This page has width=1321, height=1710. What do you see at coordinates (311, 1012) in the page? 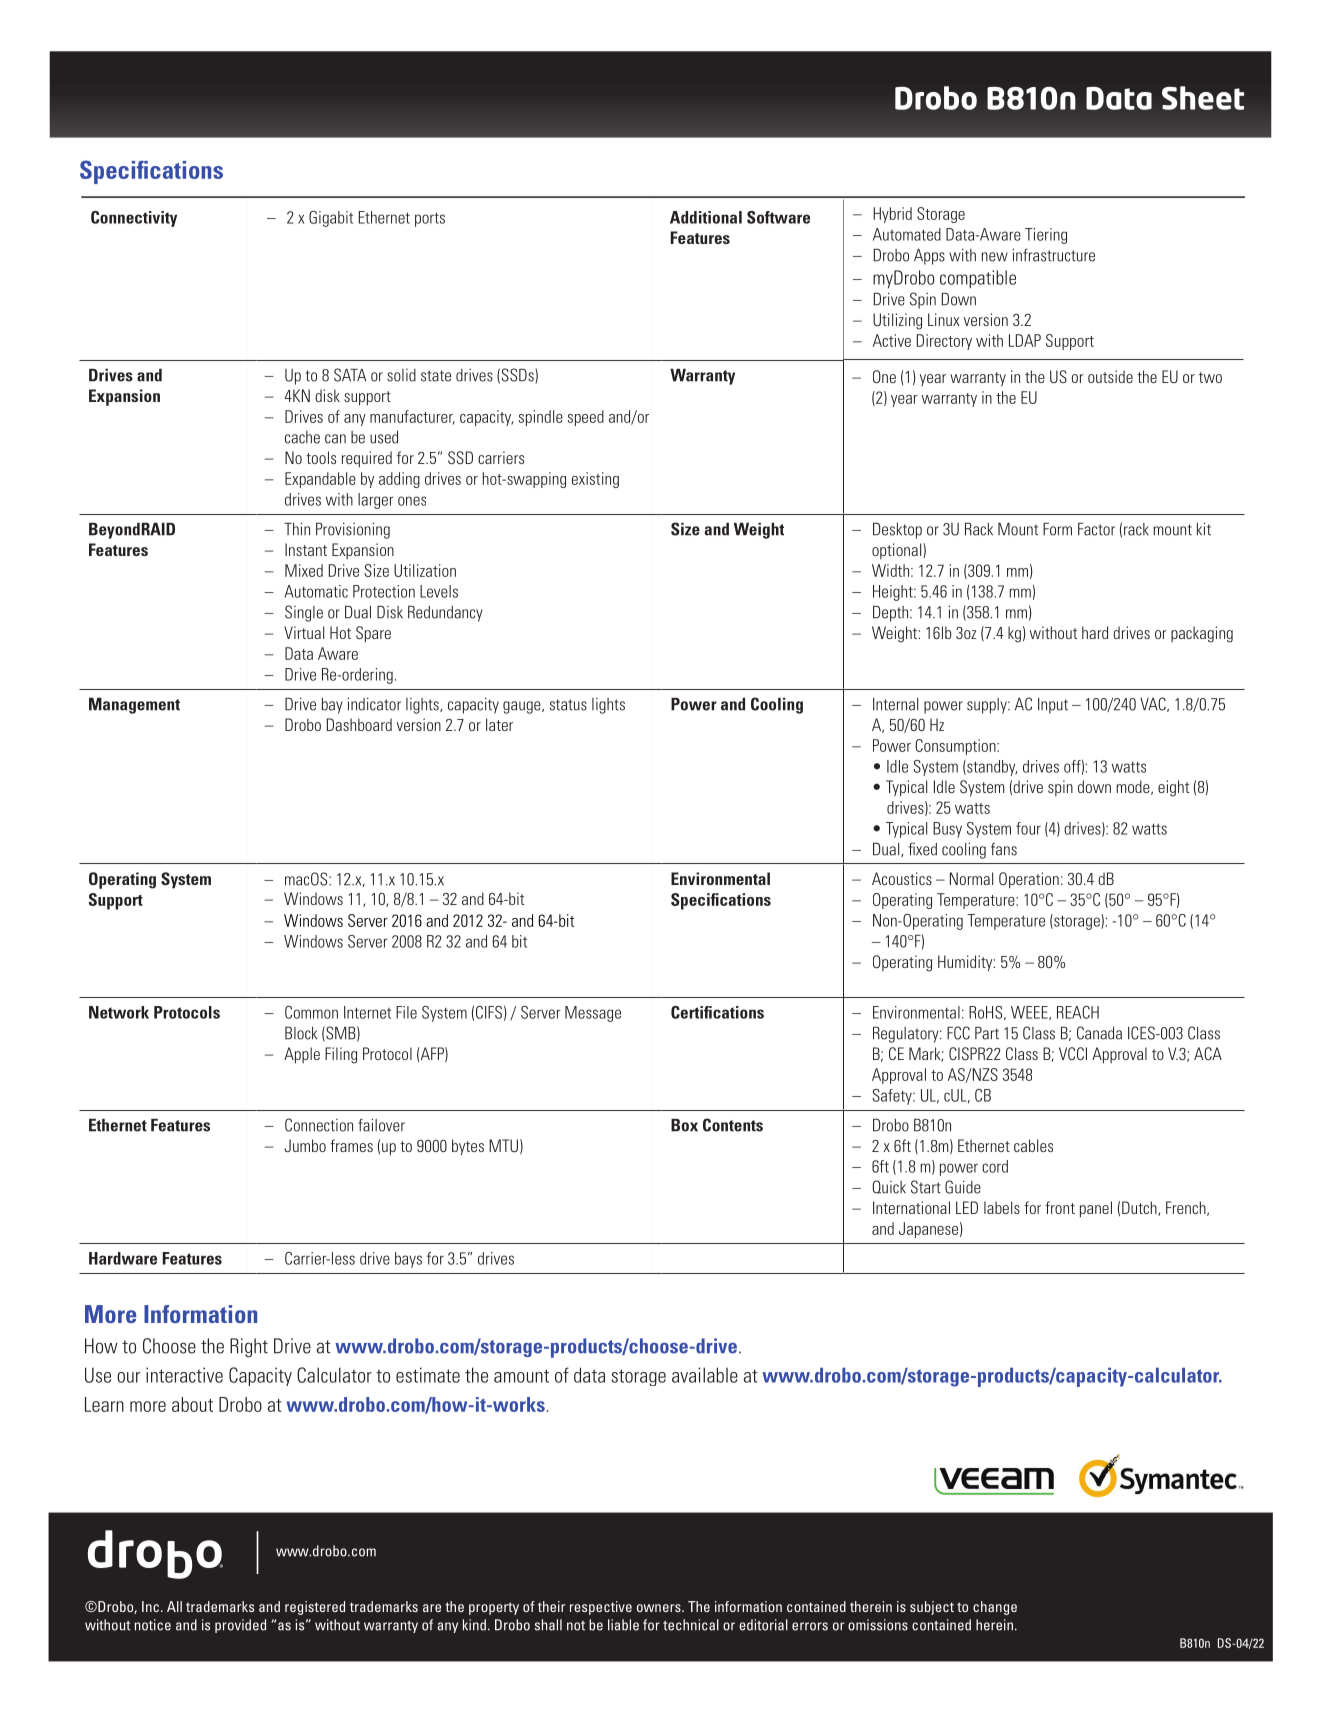
I see `Common` at bounding box center [311, 1012].
